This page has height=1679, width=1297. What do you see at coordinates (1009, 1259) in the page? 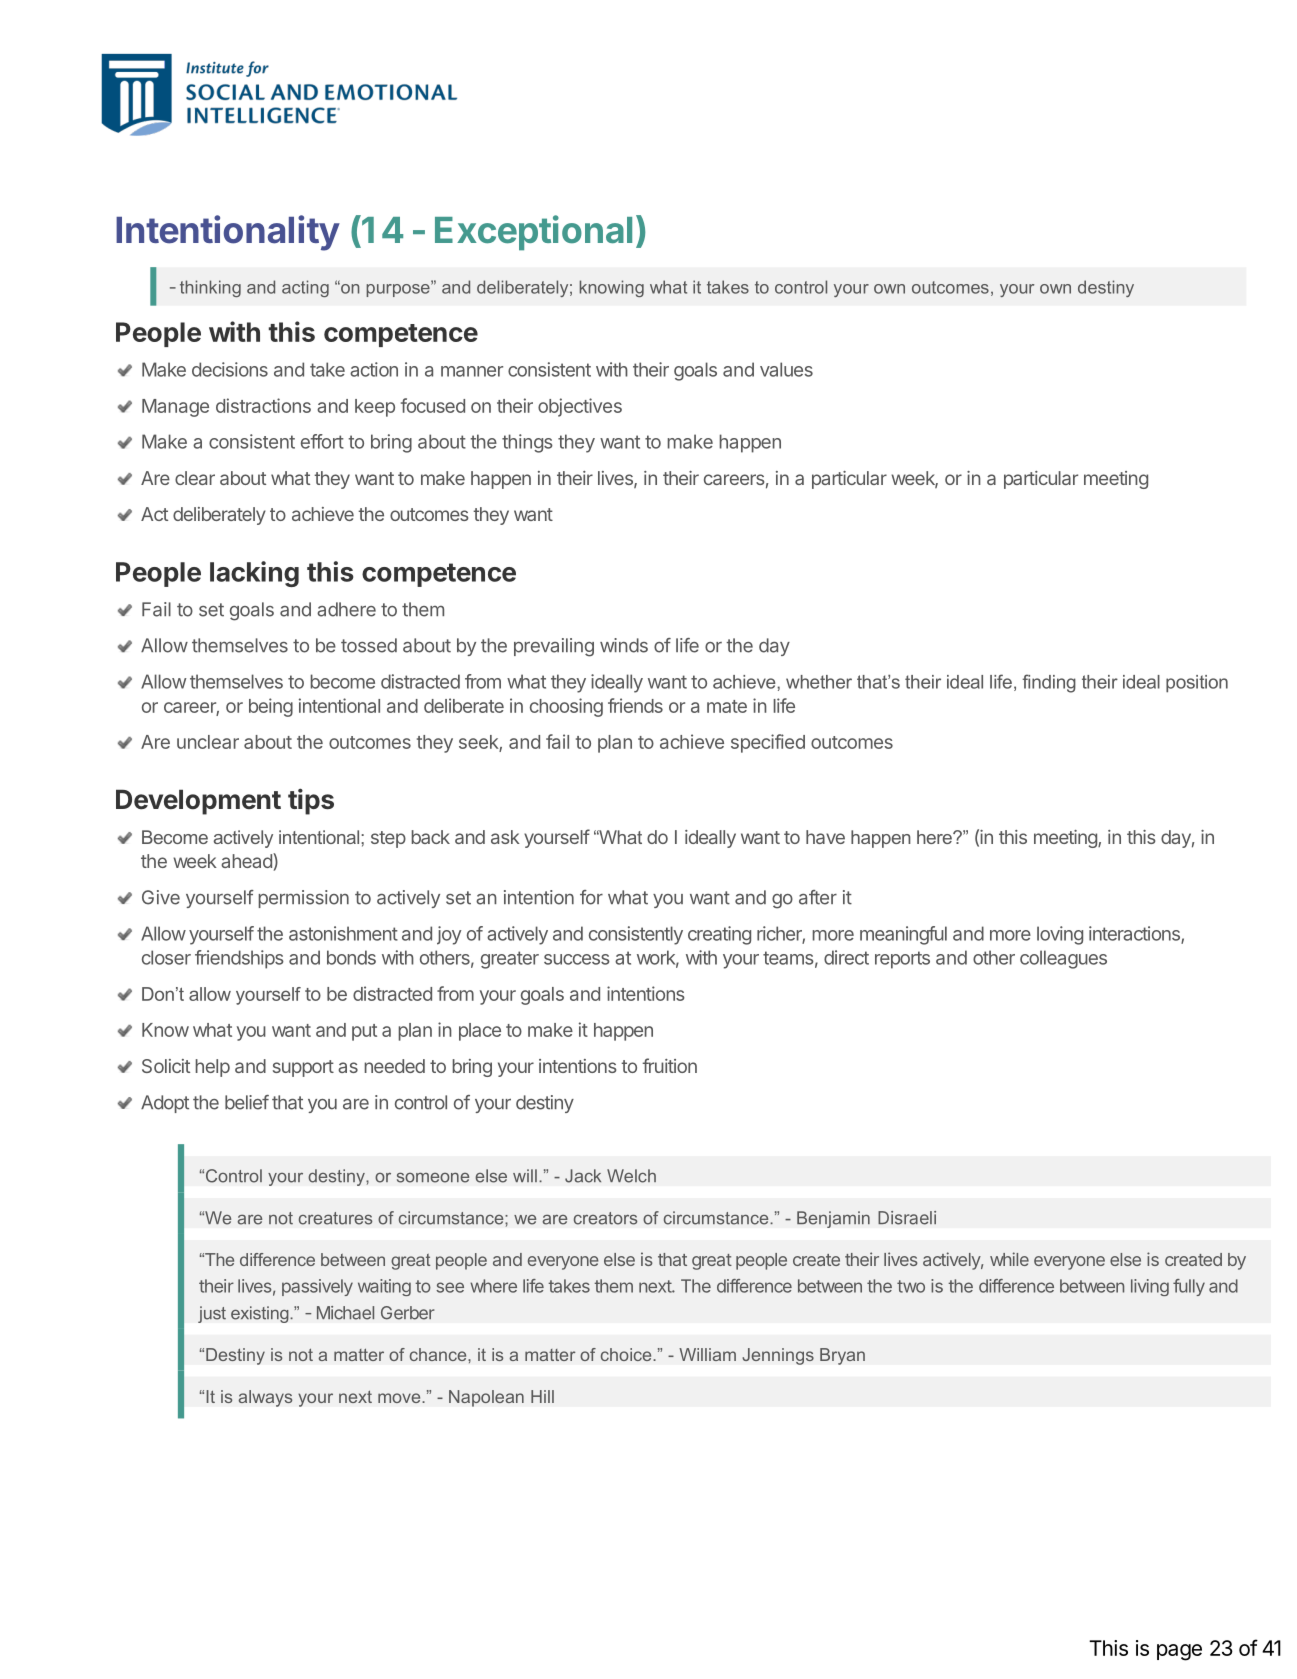
I see `while` at bounding box center [1009, 1259].
